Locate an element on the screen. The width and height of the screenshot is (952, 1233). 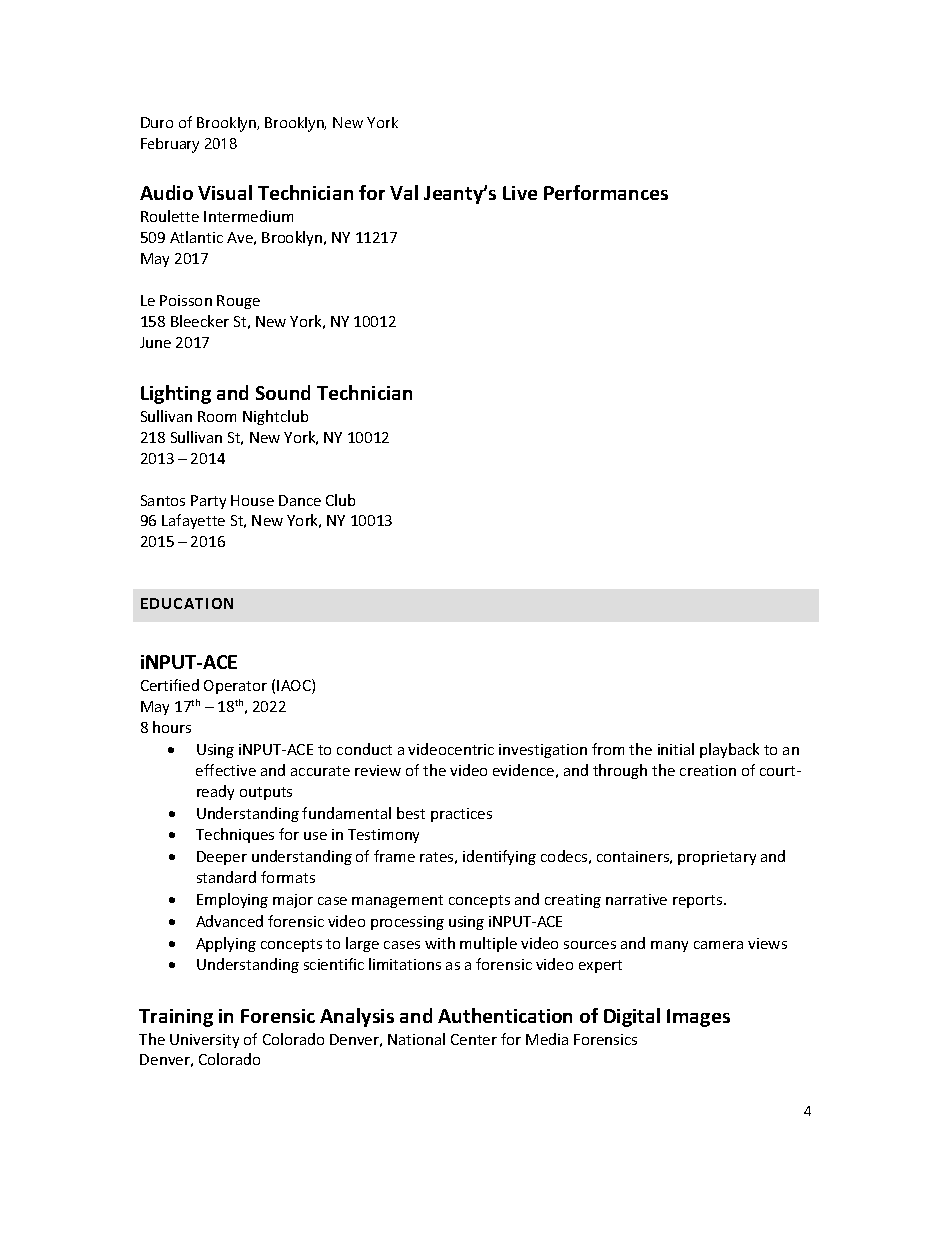
Performances is located at coordinates (606, 192).
